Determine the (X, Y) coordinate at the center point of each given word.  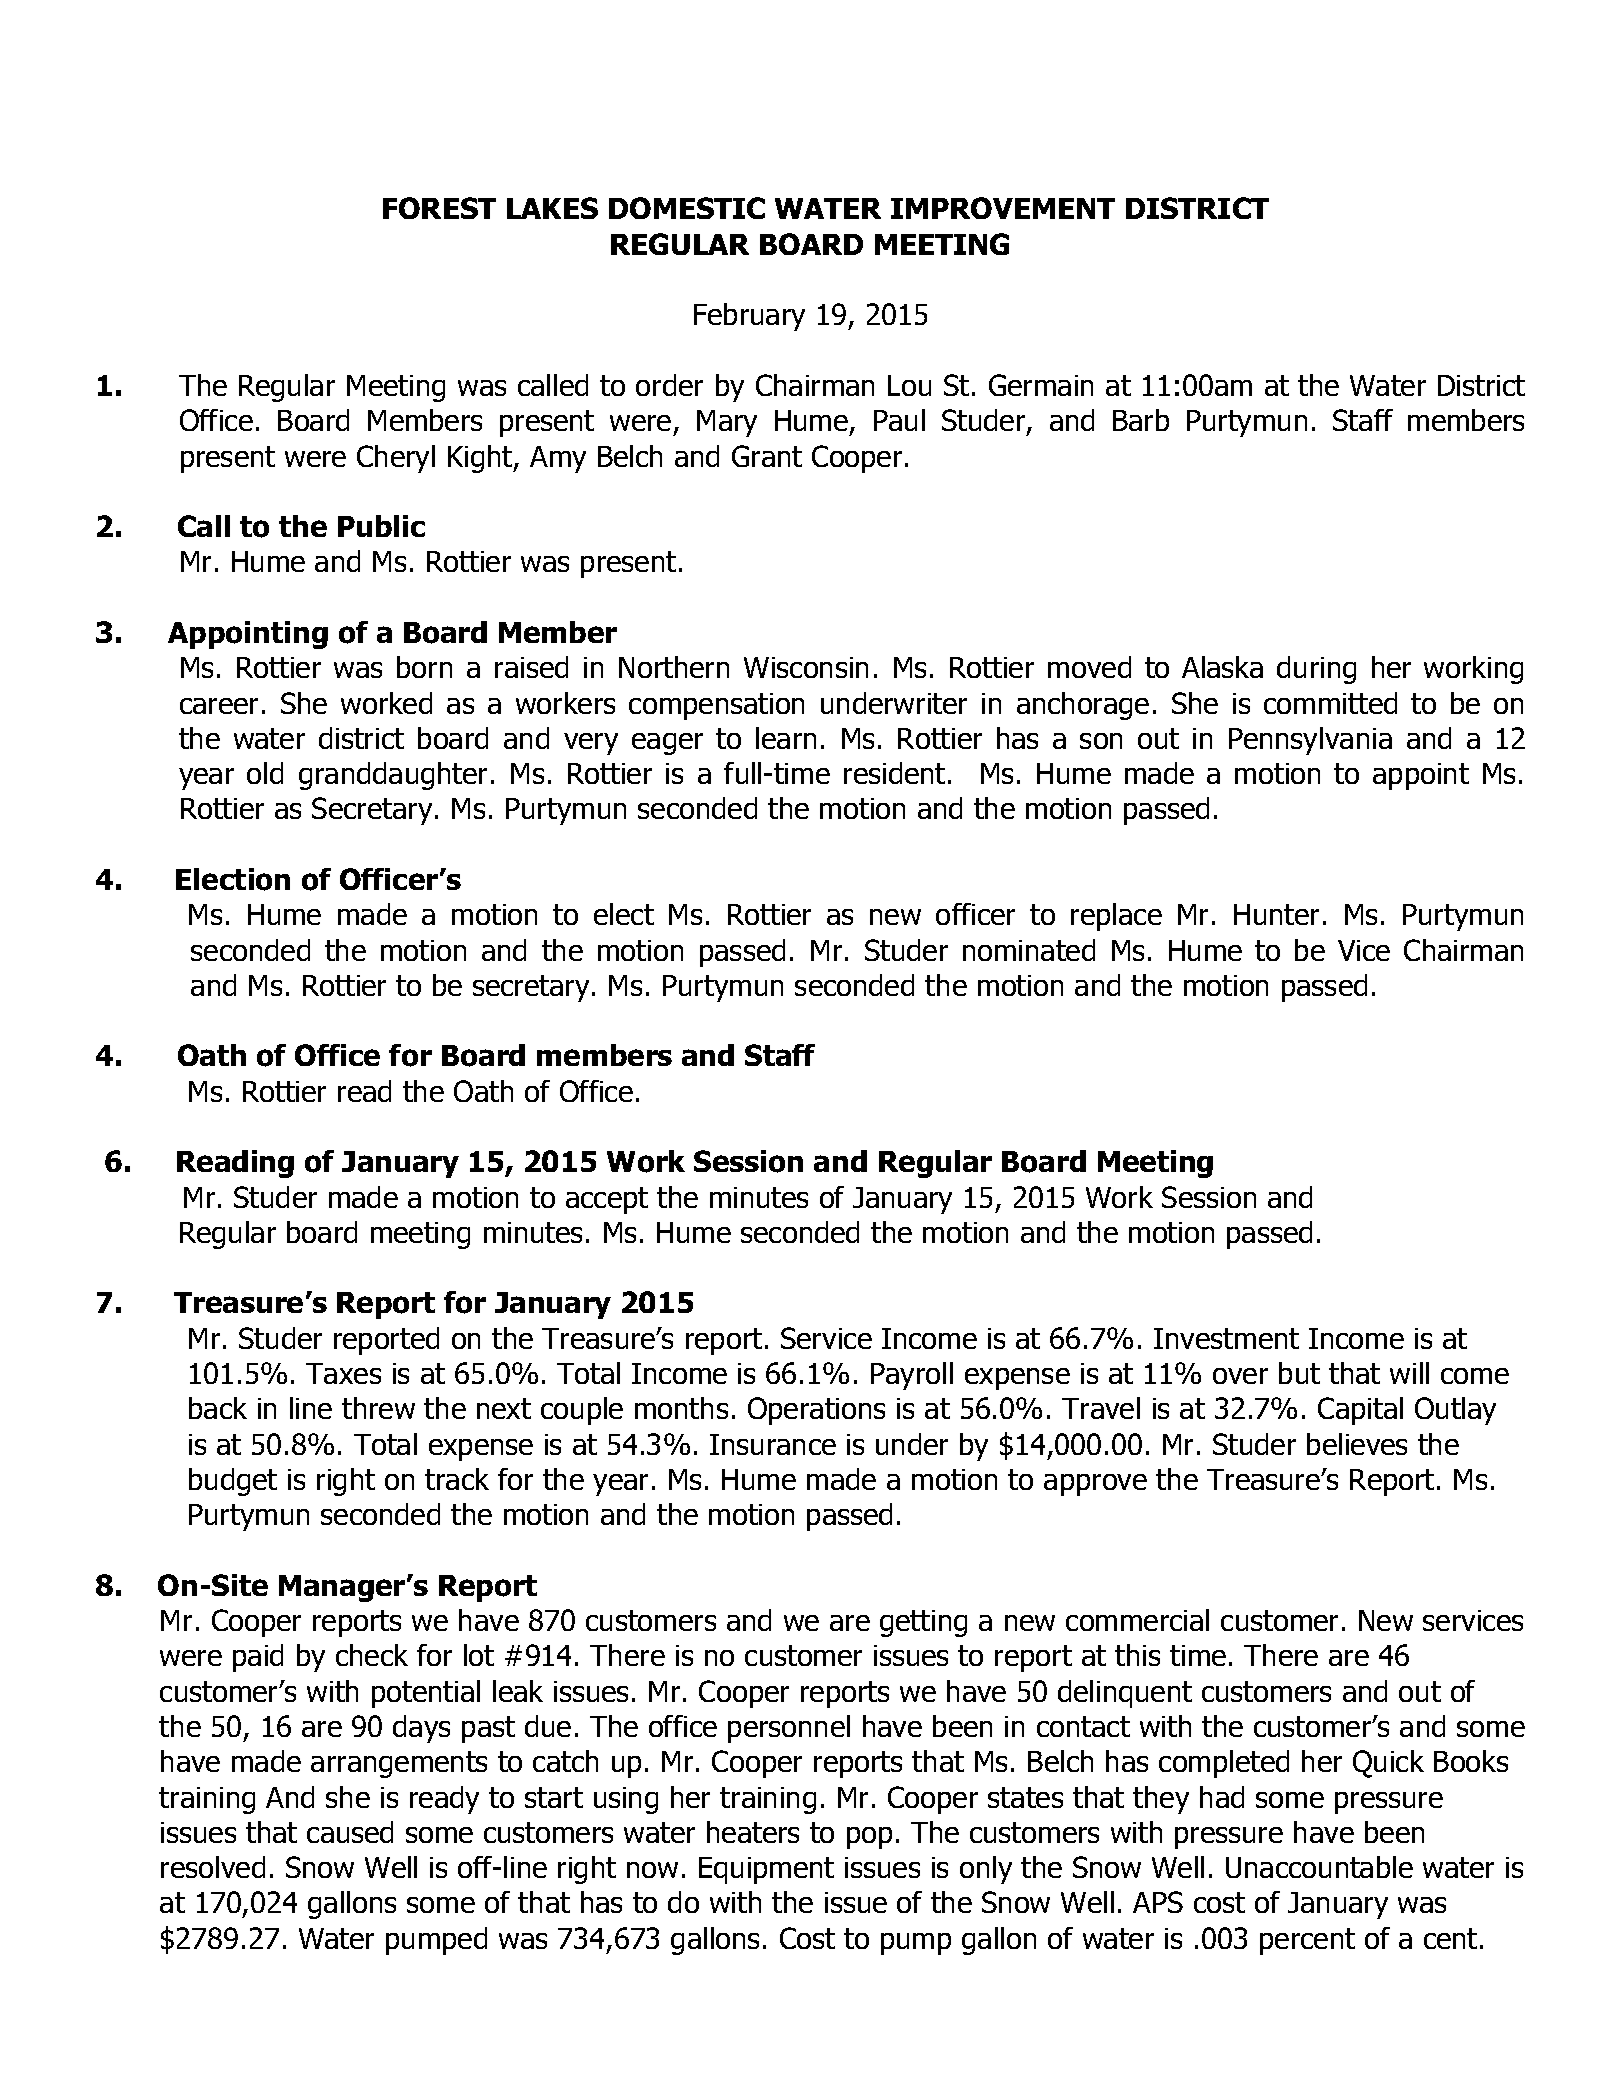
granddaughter (393, 776)
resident (894, 773)
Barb (1141, 420)
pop (869, 1838)
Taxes (343, 1373)
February (749, 317)
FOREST (439, 208)
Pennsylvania (1310, 741)
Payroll (912, 1376)
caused (350, 1832)
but (1299, 1373)
